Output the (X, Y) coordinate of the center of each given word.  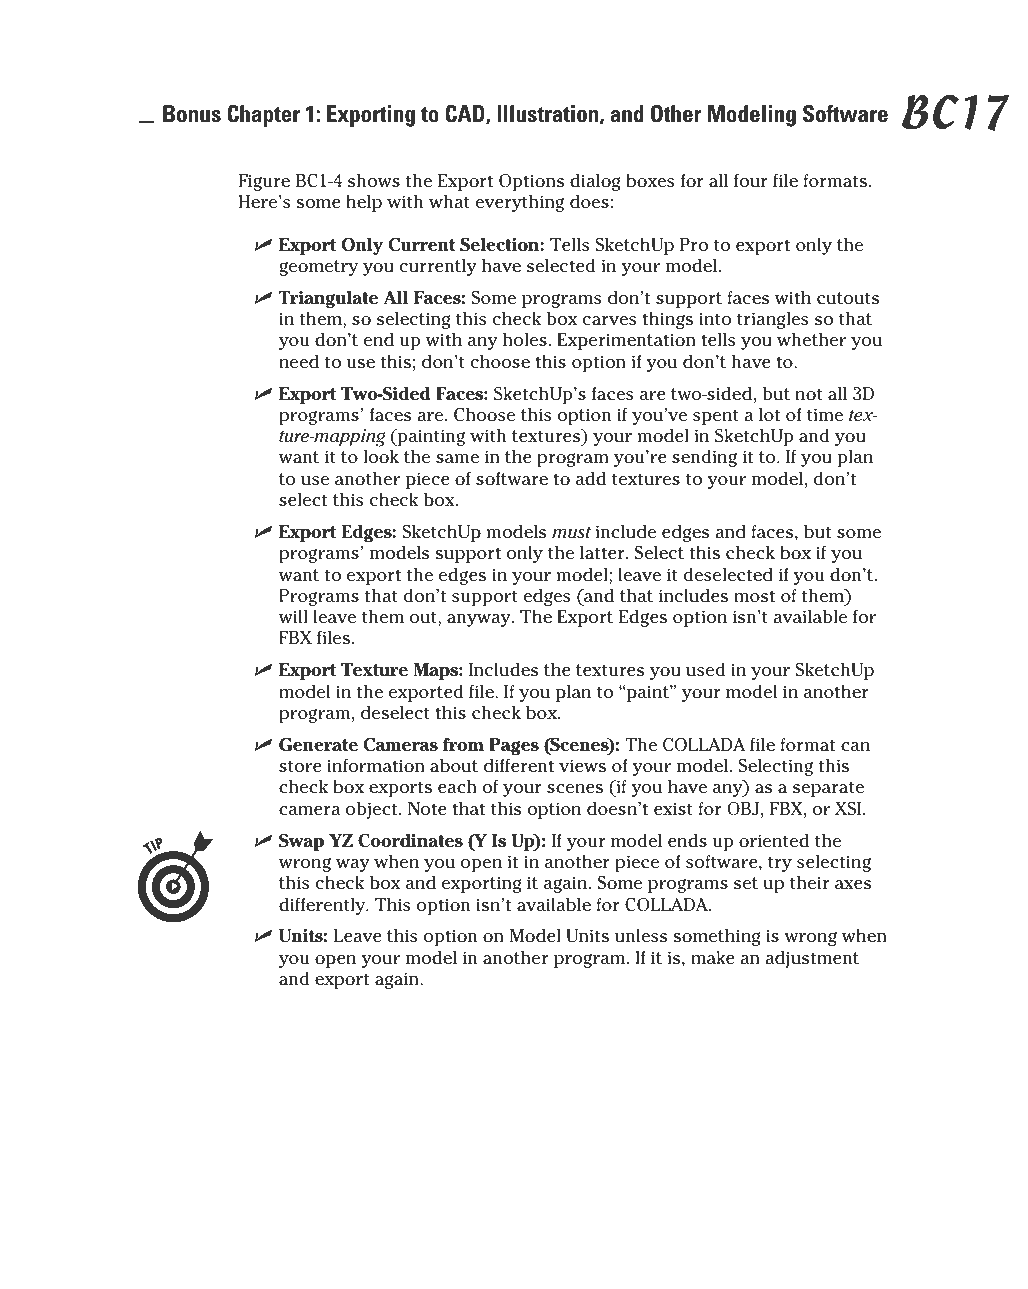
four (751, 181)
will (293, 616)
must (571, 532)
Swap (301, 842)
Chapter (263, 116)
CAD (466, 114)
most (754, 596)
